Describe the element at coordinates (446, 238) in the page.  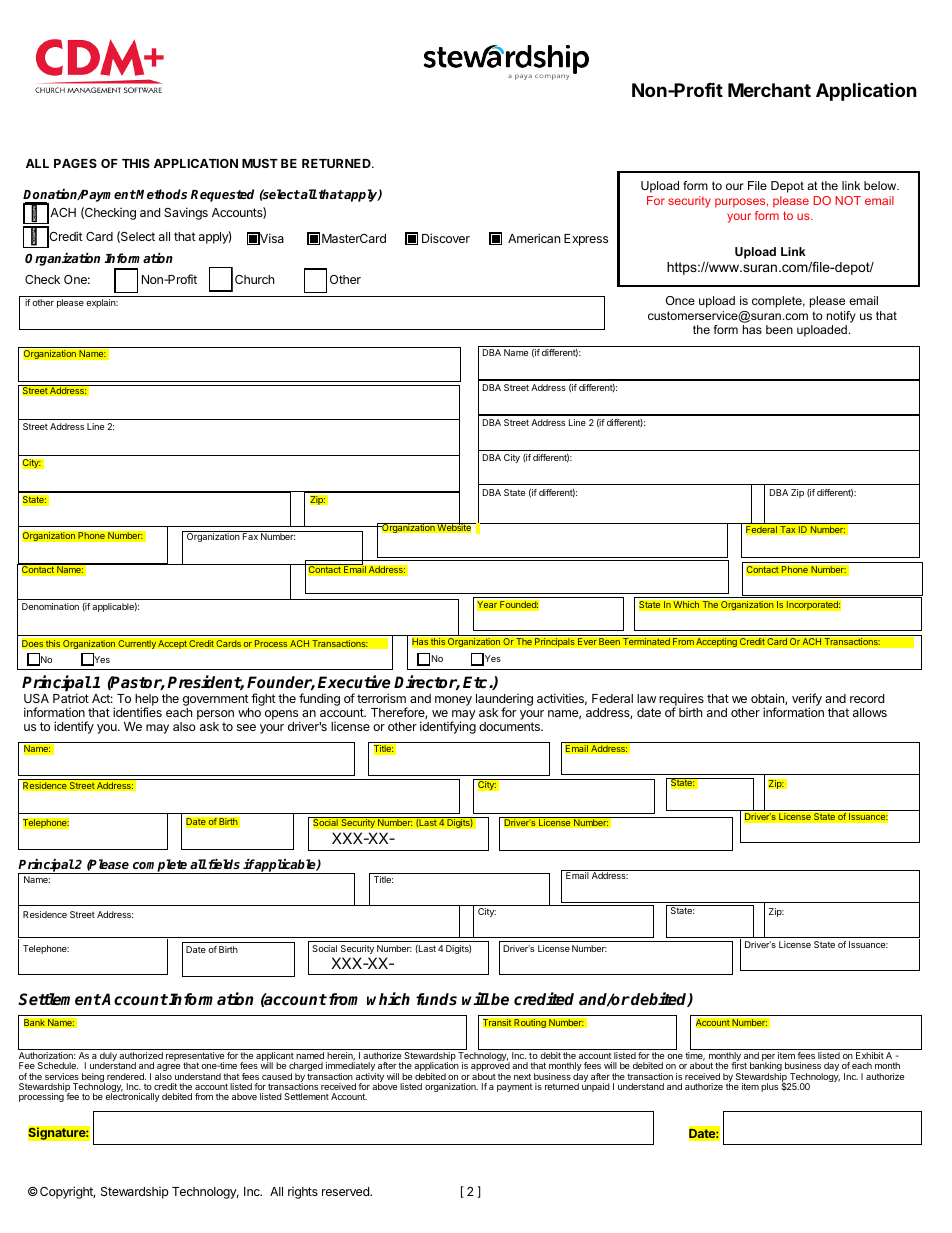
I see `Discover` at that location.
